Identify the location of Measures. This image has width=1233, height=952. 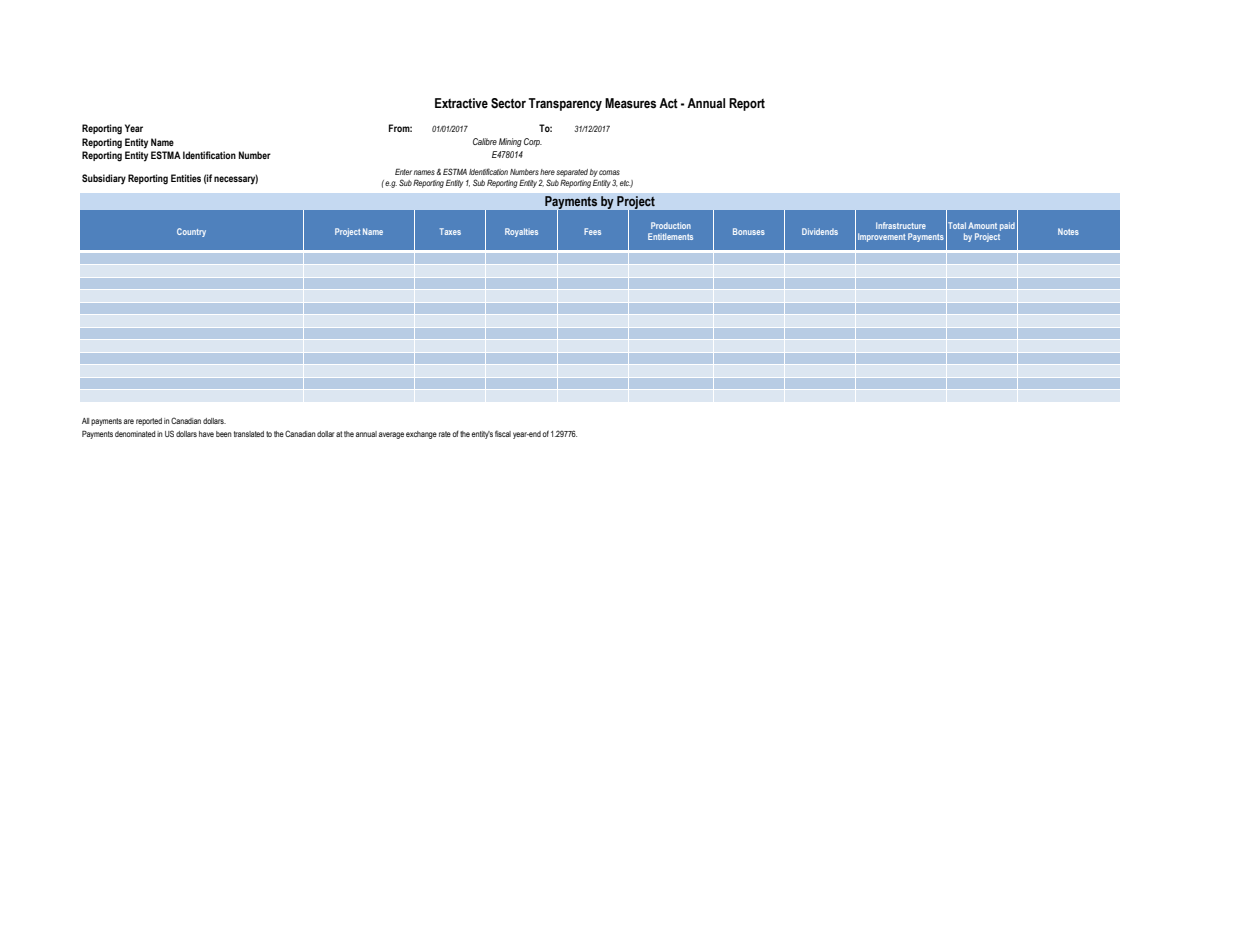
(630, 103).
